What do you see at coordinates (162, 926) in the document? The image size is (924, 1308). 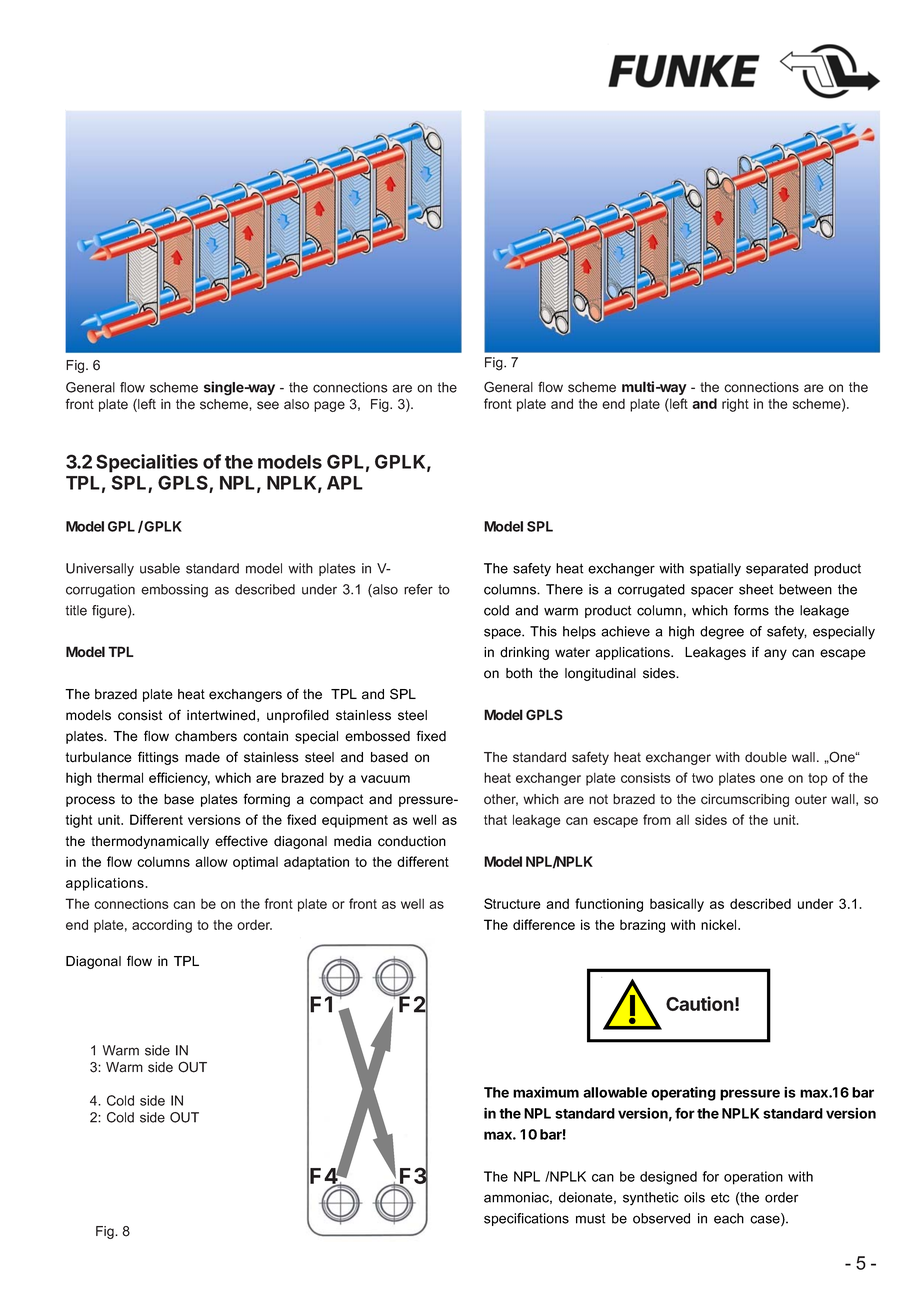 I see `according` at bounding box center [162, 926].
